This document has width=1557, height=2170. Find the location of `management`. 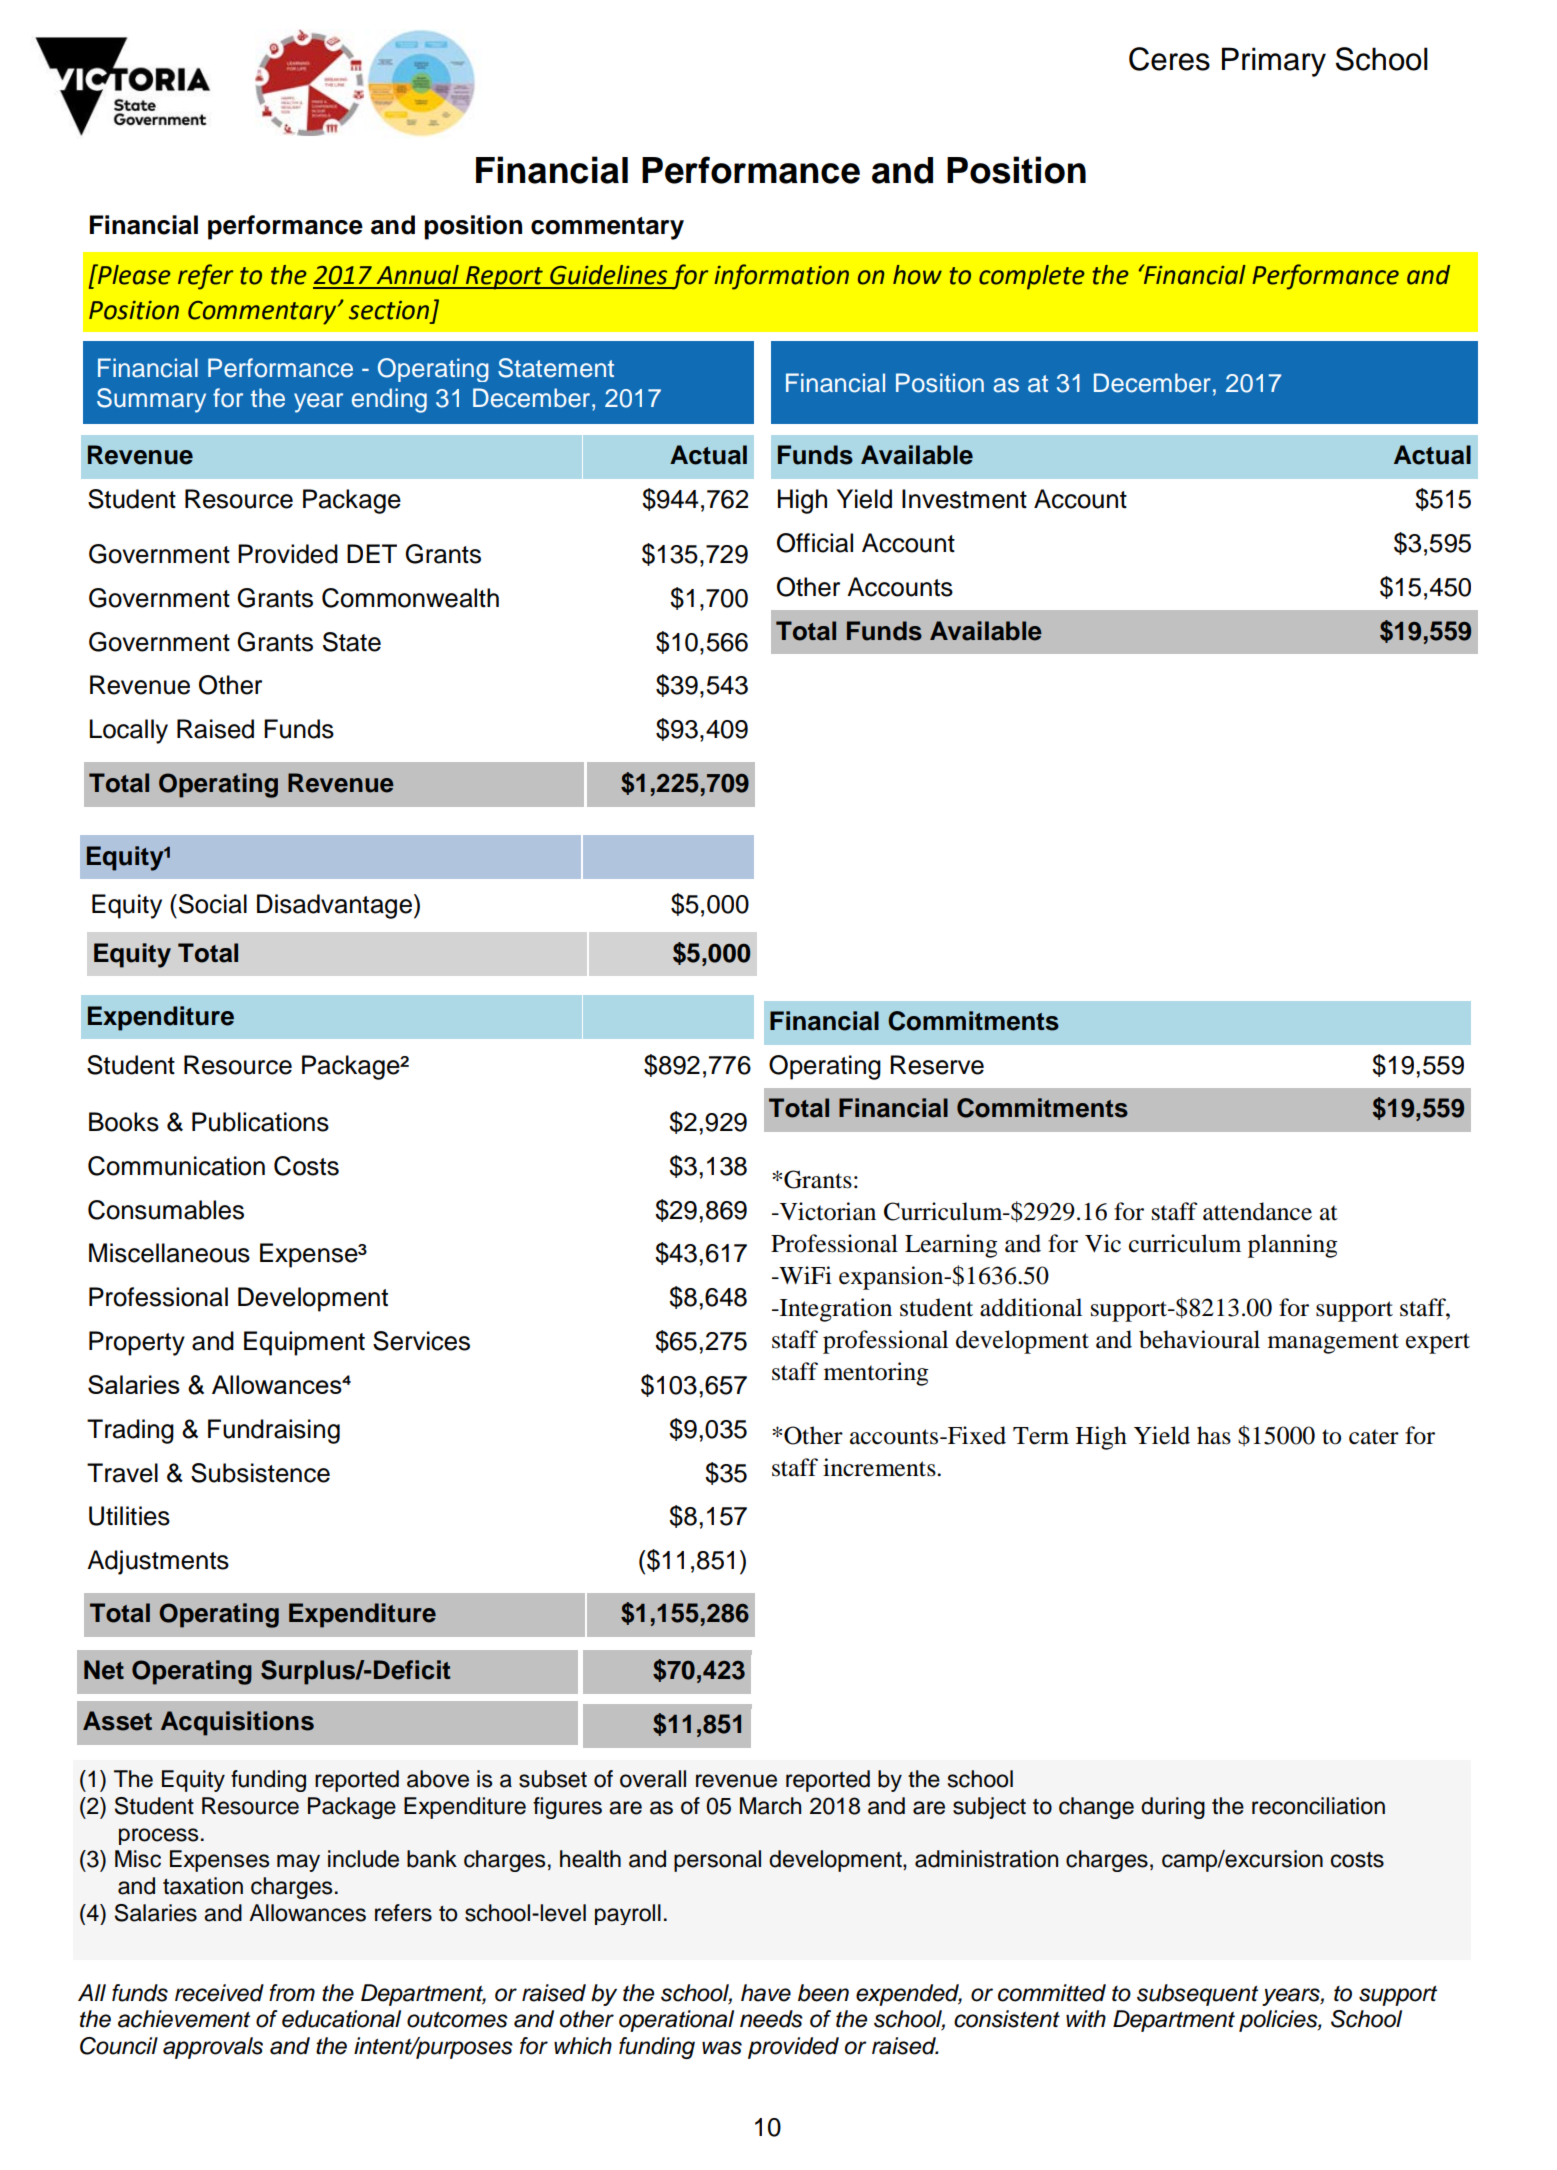

management is located at coordinates (1333, 1343).
